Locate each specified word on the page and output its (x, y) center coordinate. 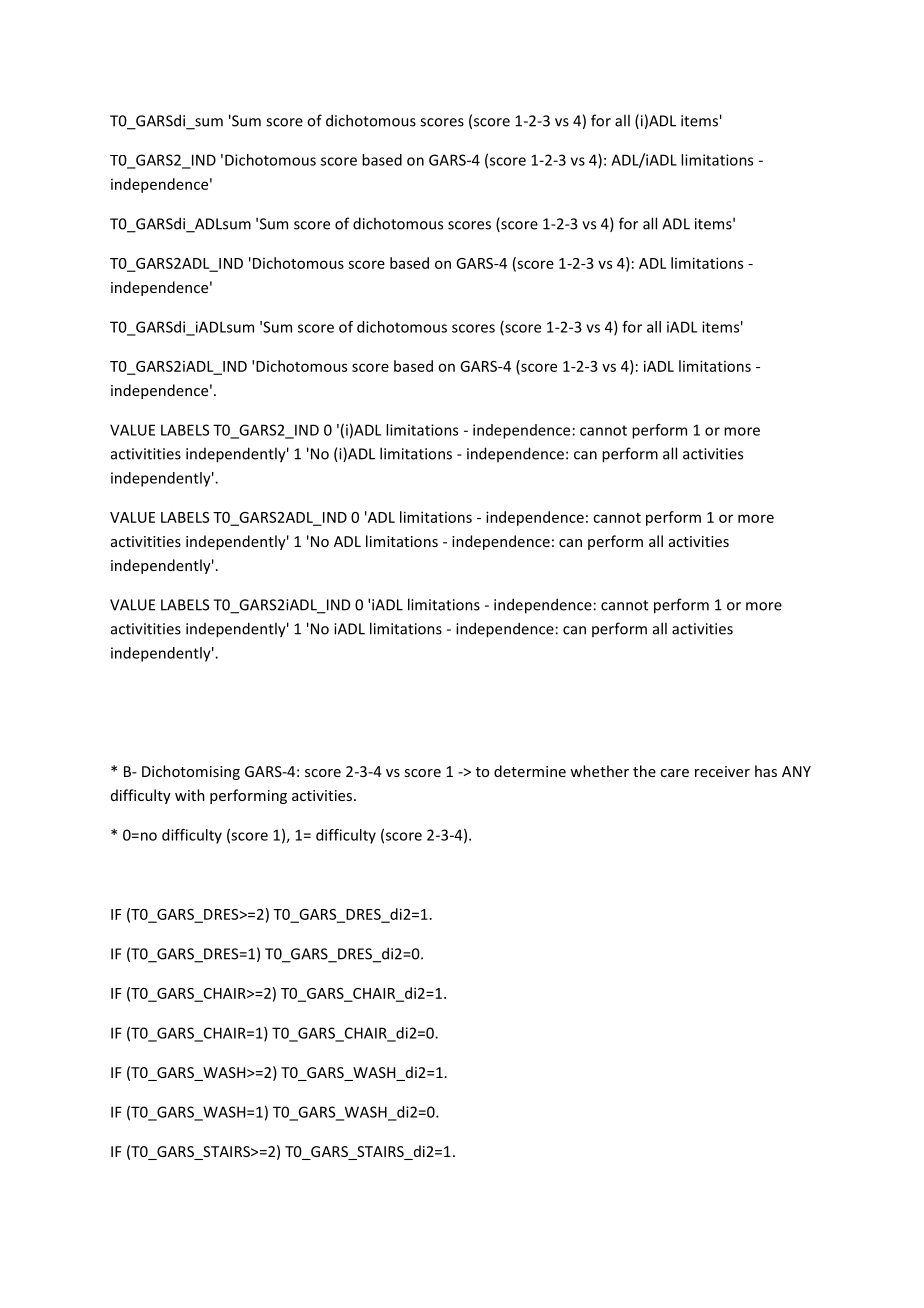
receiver (722, 771)
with (190, 795)
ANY (796, 771)
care (674, 773)
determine (530, 771)
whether (599, 771)
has (766, 771)
